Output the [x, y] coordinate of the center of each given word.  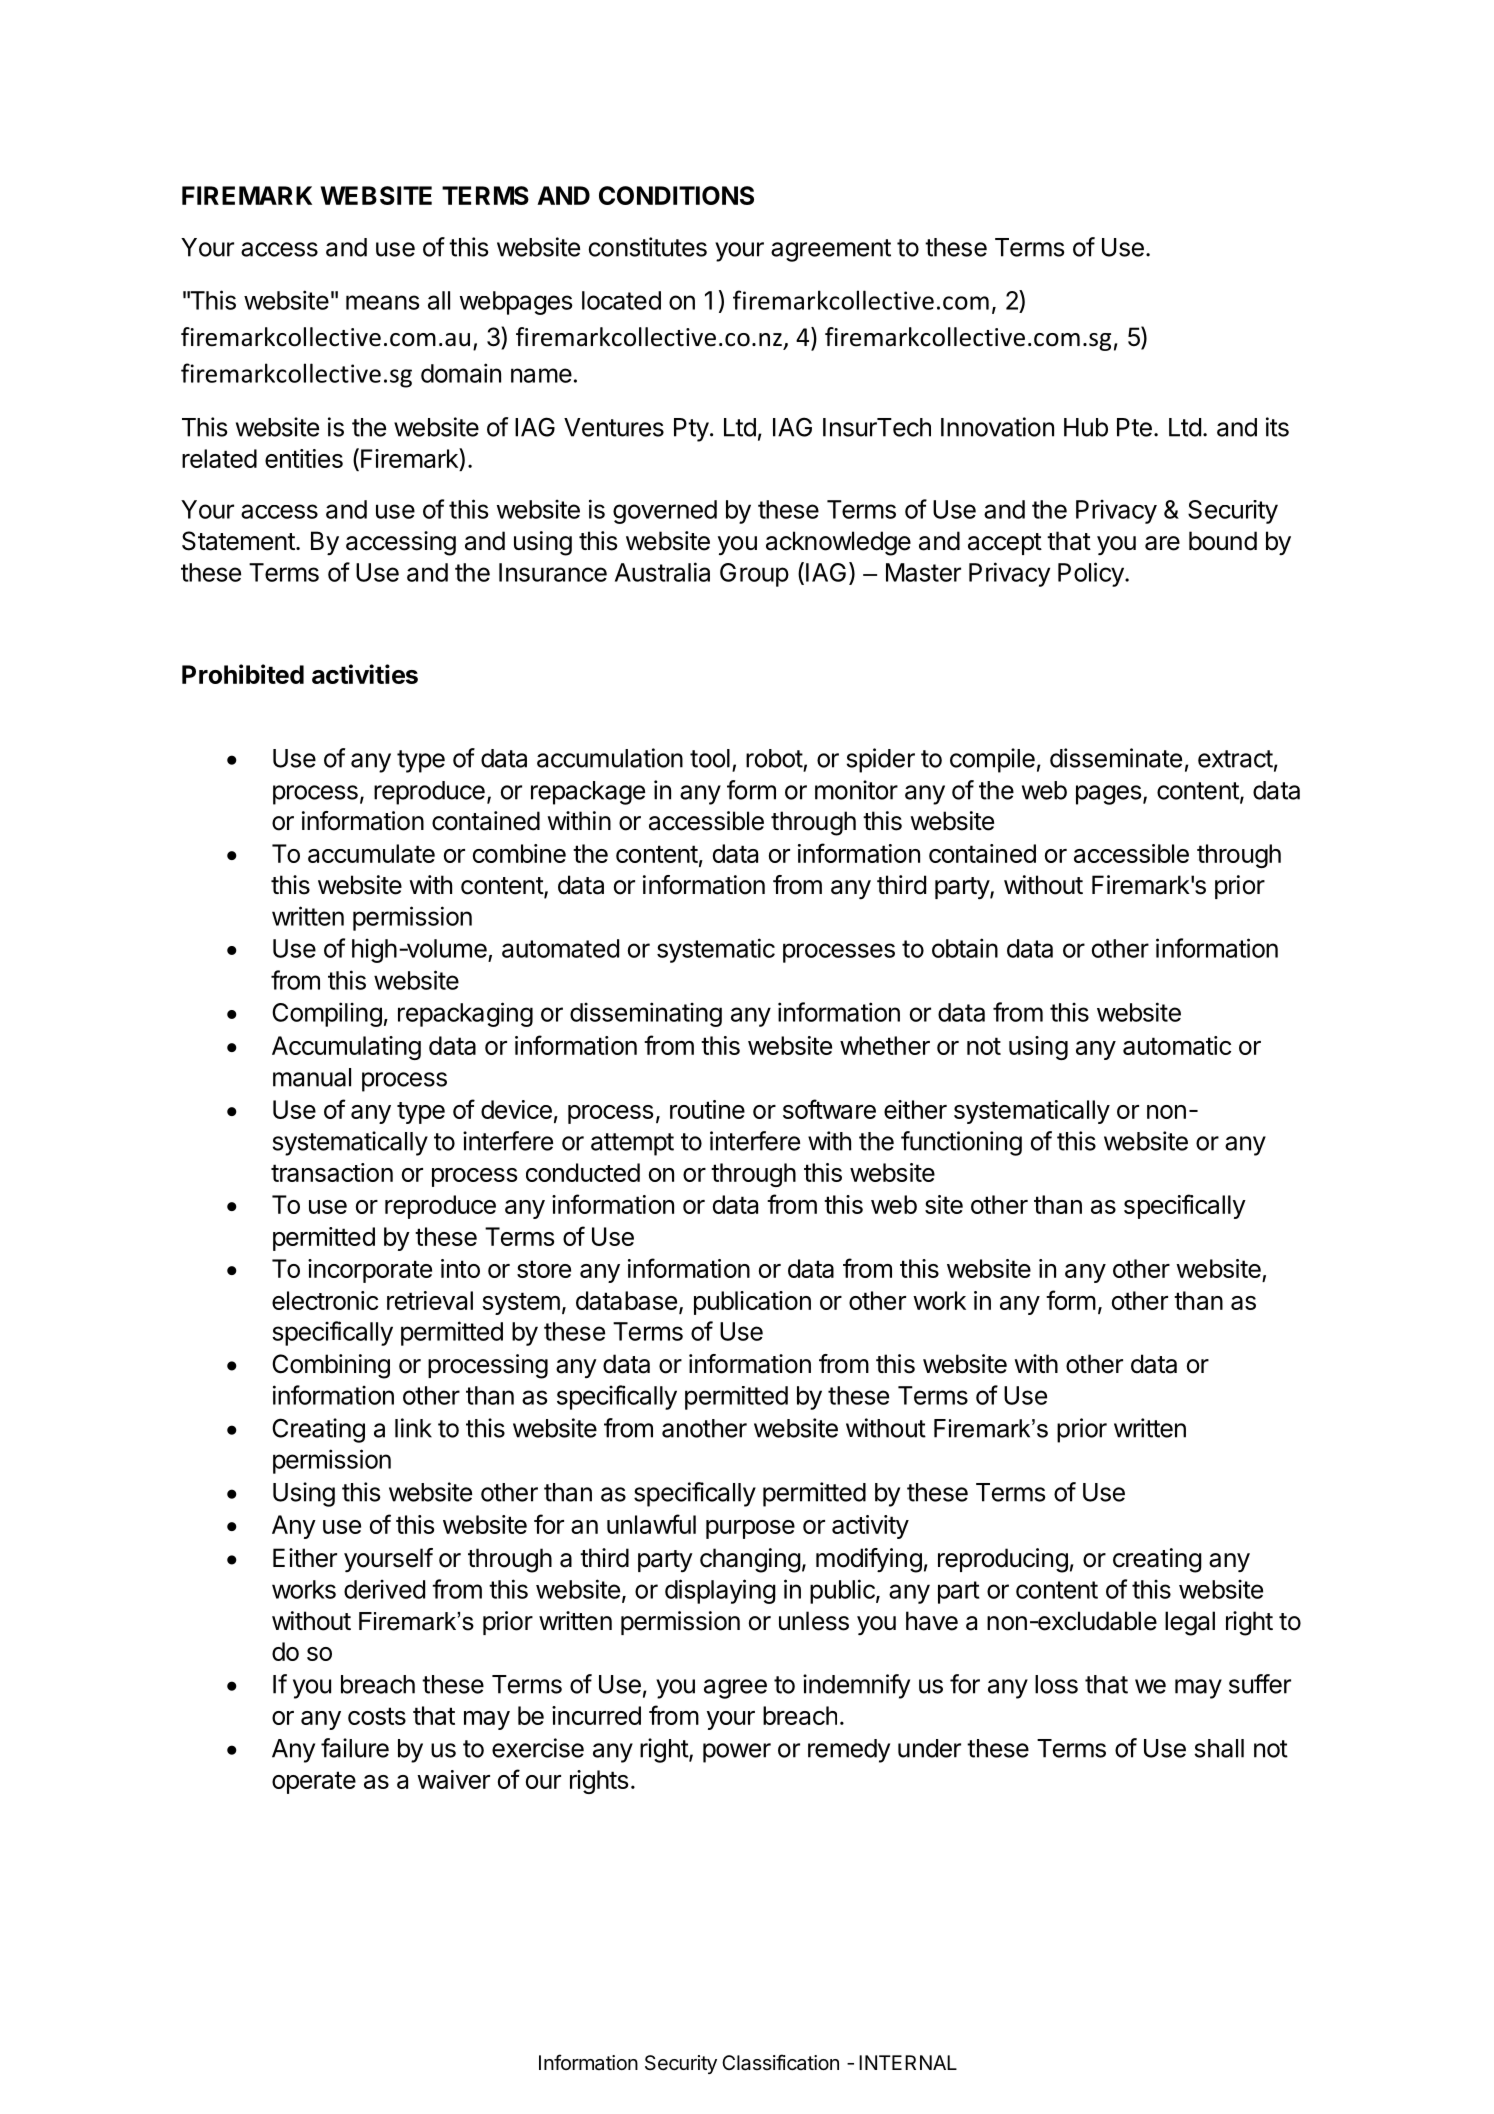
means [383, 302]
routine [707, 1109]
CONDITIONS [676, 195]
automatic [1177, 1045]
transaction [332, 1172]
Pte [1134, 427]
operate [314, 1782]
